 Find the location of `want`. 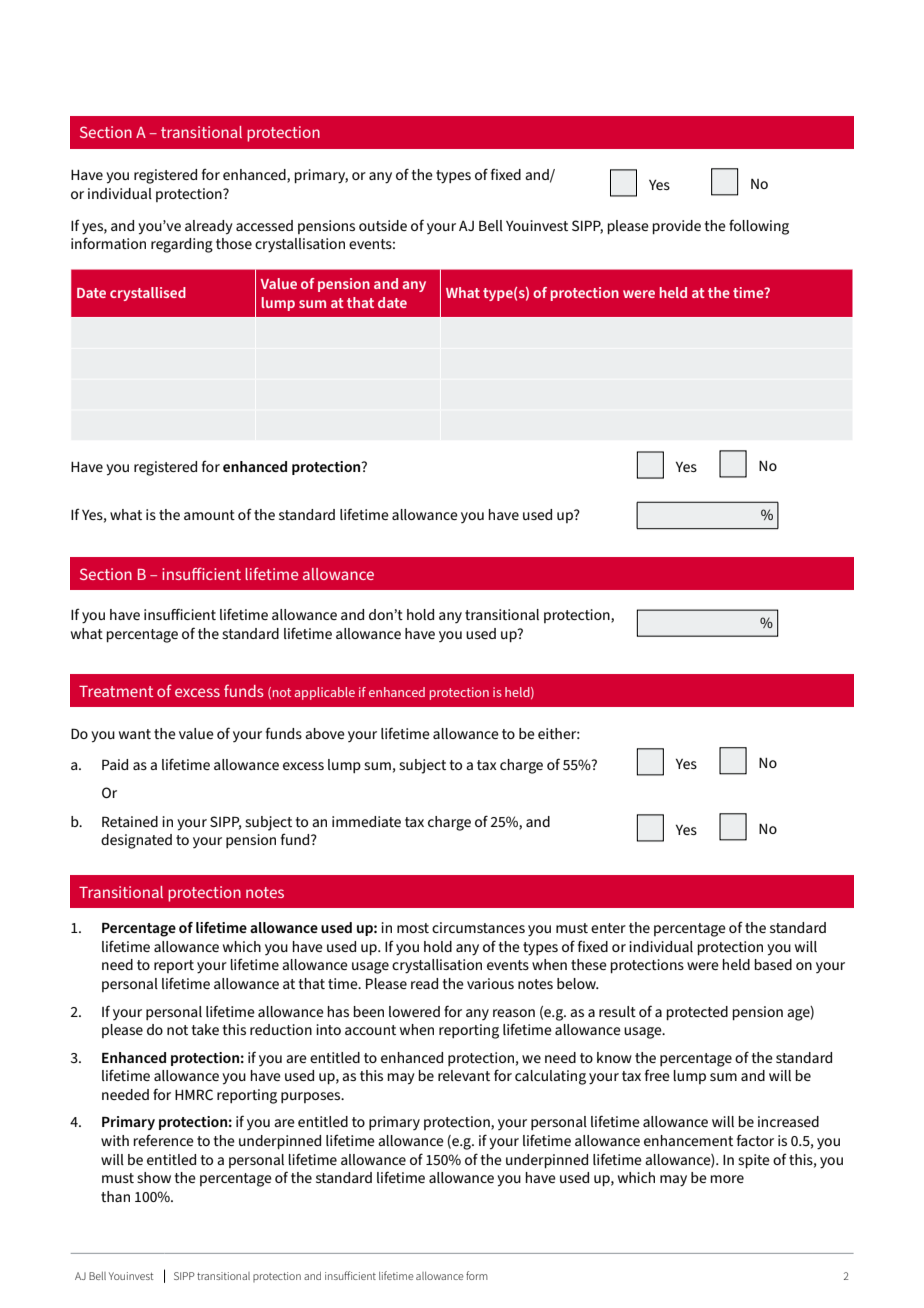

want is located at coordinates (135, 734).
